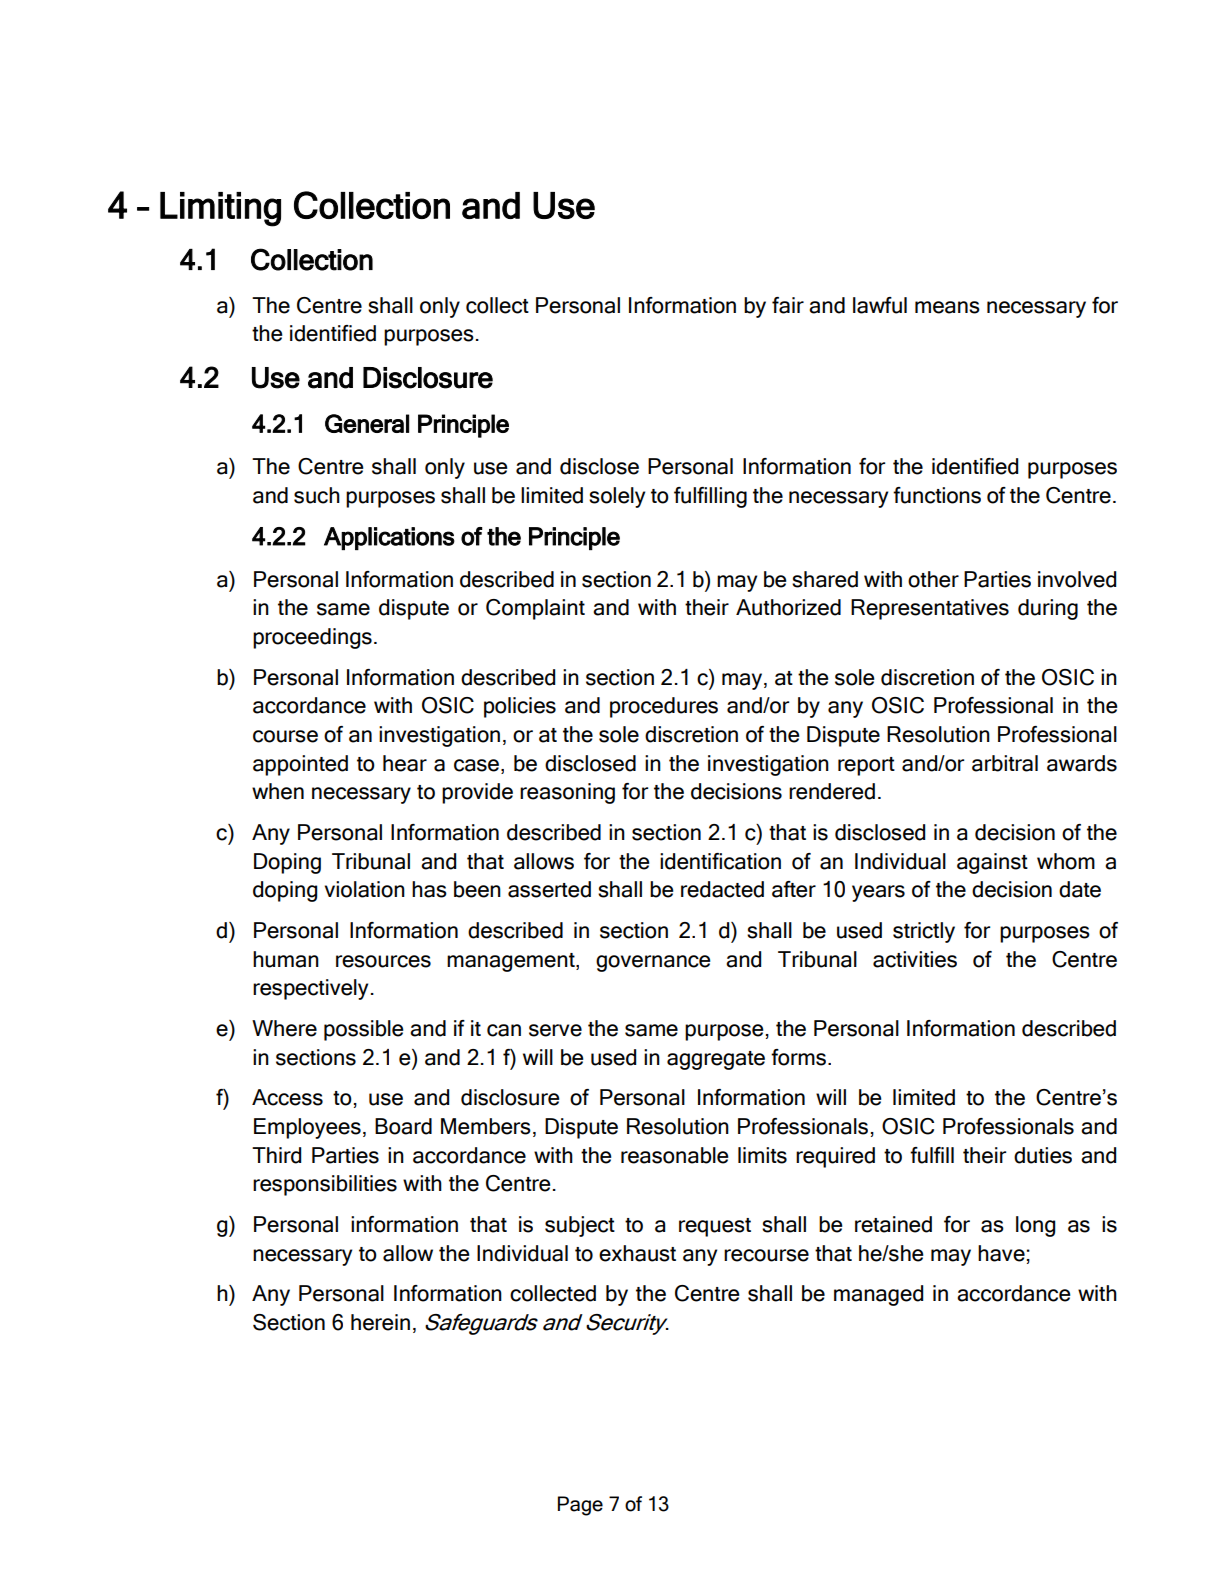 The image size is (1226, 1586). Describe the element at coordinates (580, 1506) in the page. I see `Page` at that location.
